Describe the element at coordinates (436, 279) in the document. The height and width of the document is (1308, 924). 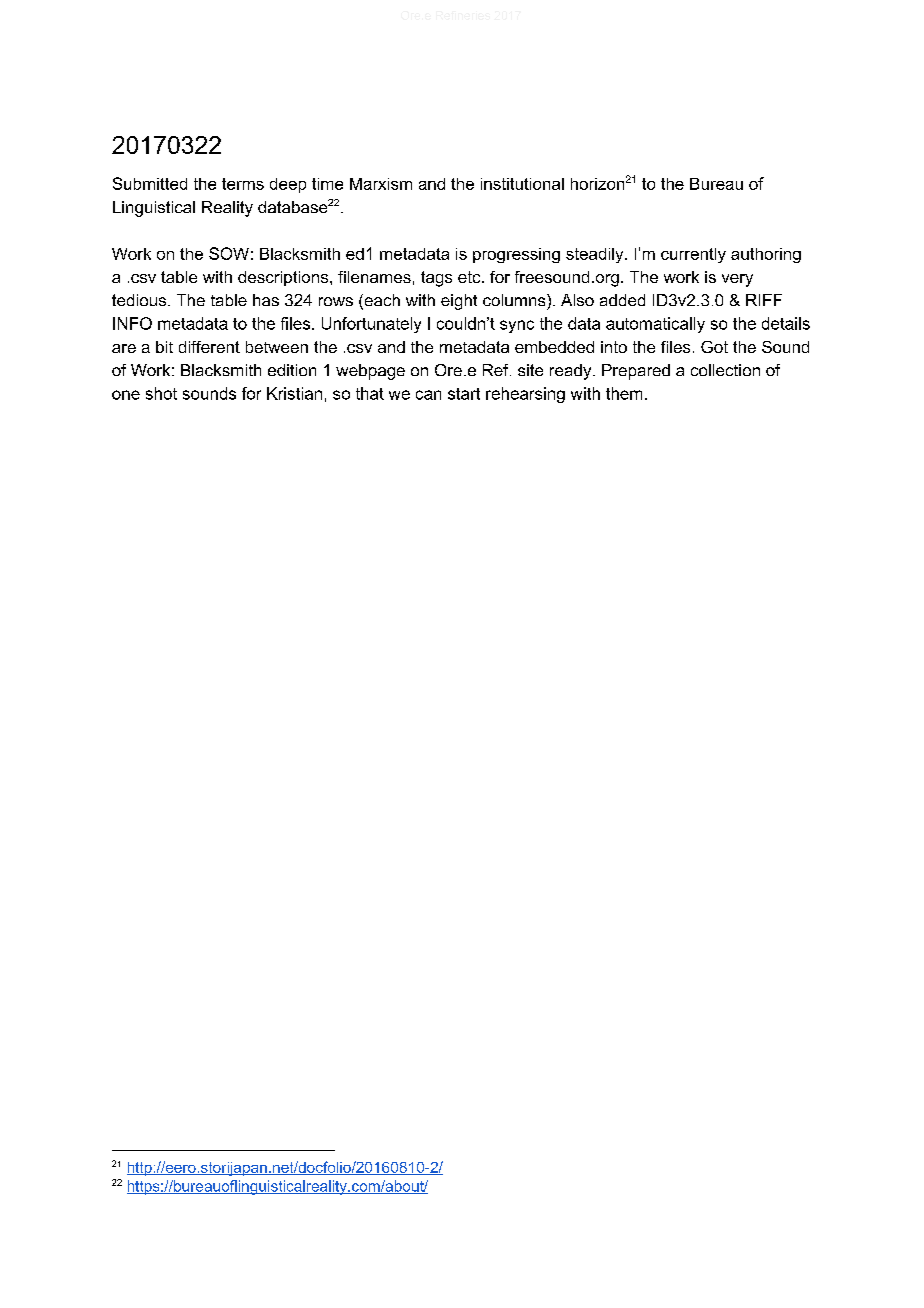
I see `tags` at that location.
